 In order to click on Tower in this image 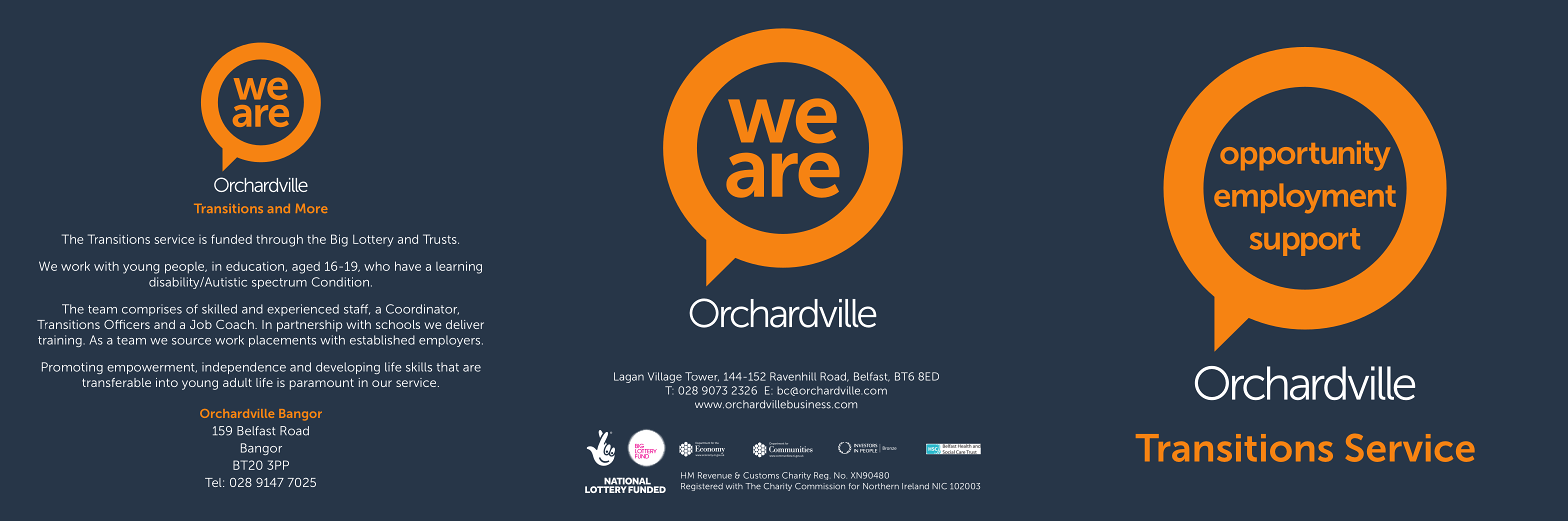, I will do `click(702, 377)`.
